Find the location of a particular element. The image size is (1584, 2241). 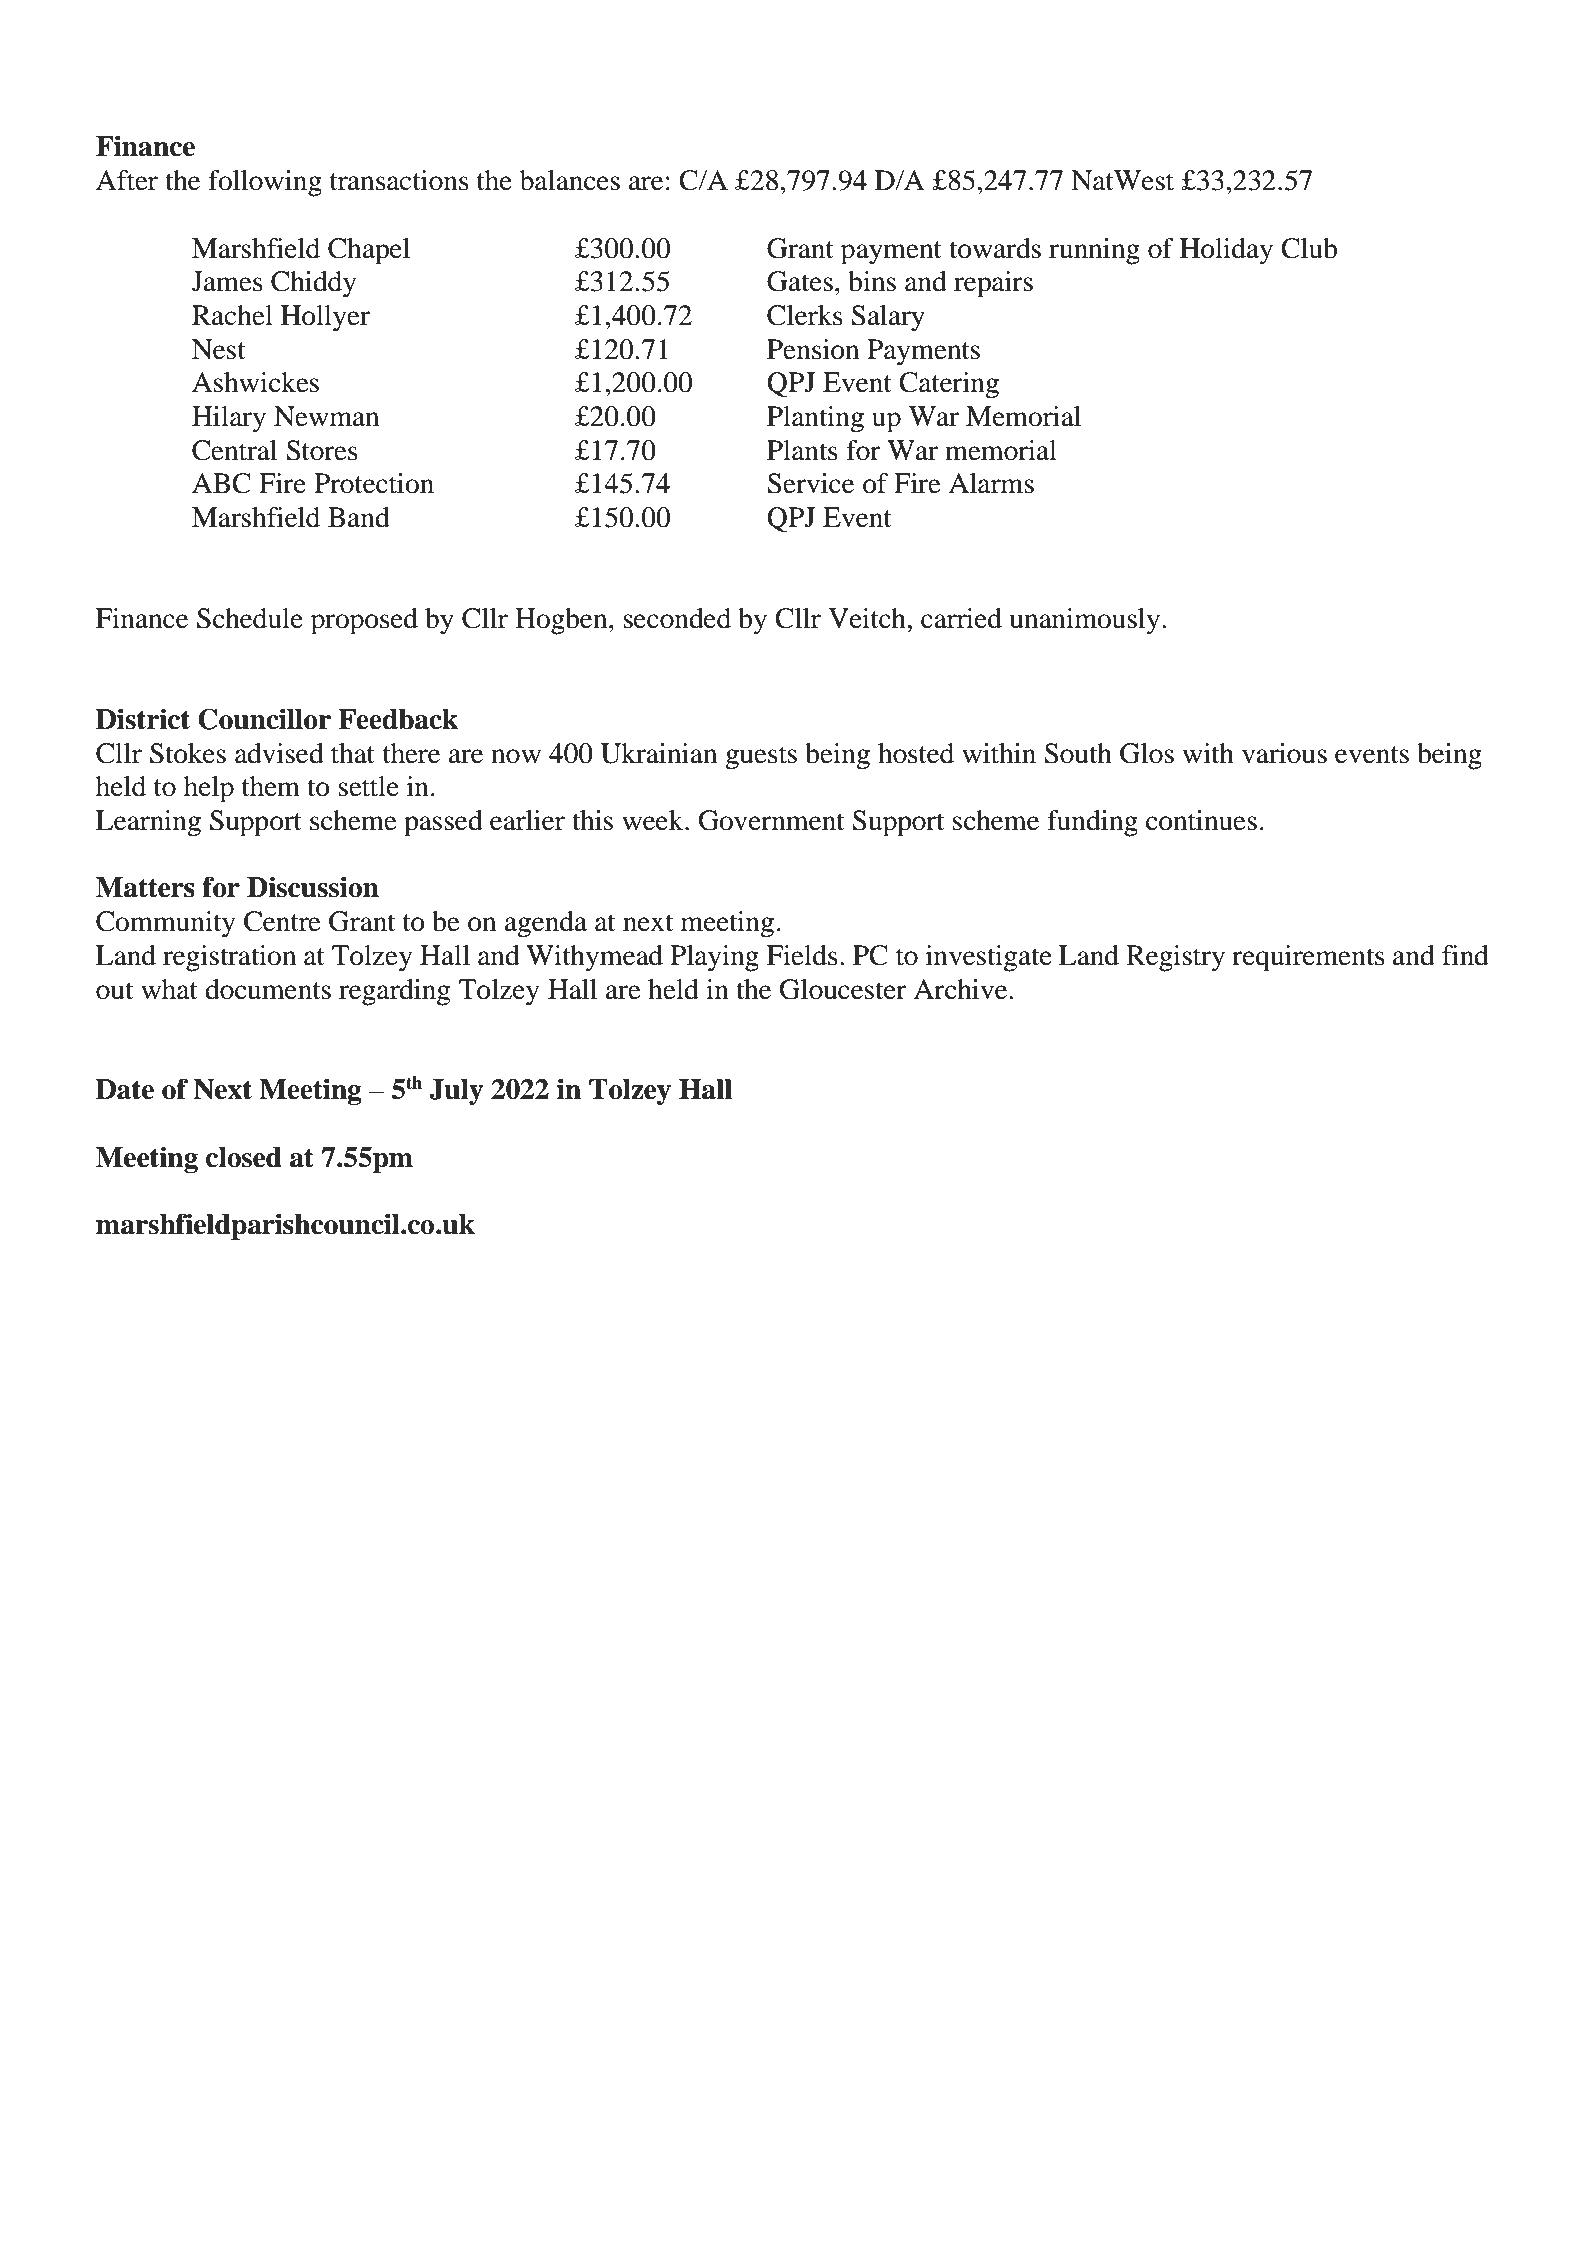

Alarms is located at coordinates (991, 483).
